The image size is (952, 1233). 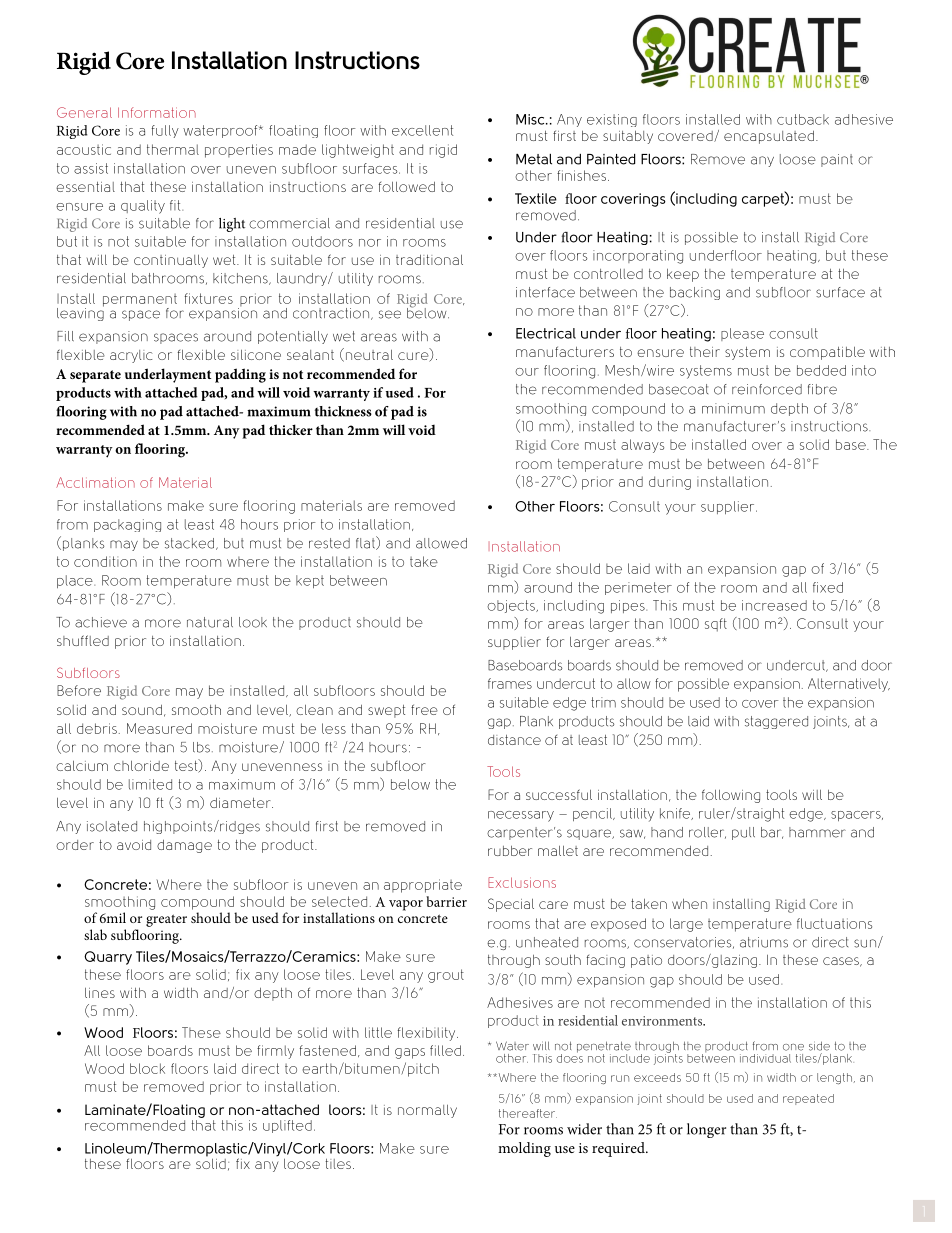 What do you see at coordinates (173, 149) in the screenshot?
I see `thermal` at bounding box center [173, 149].
